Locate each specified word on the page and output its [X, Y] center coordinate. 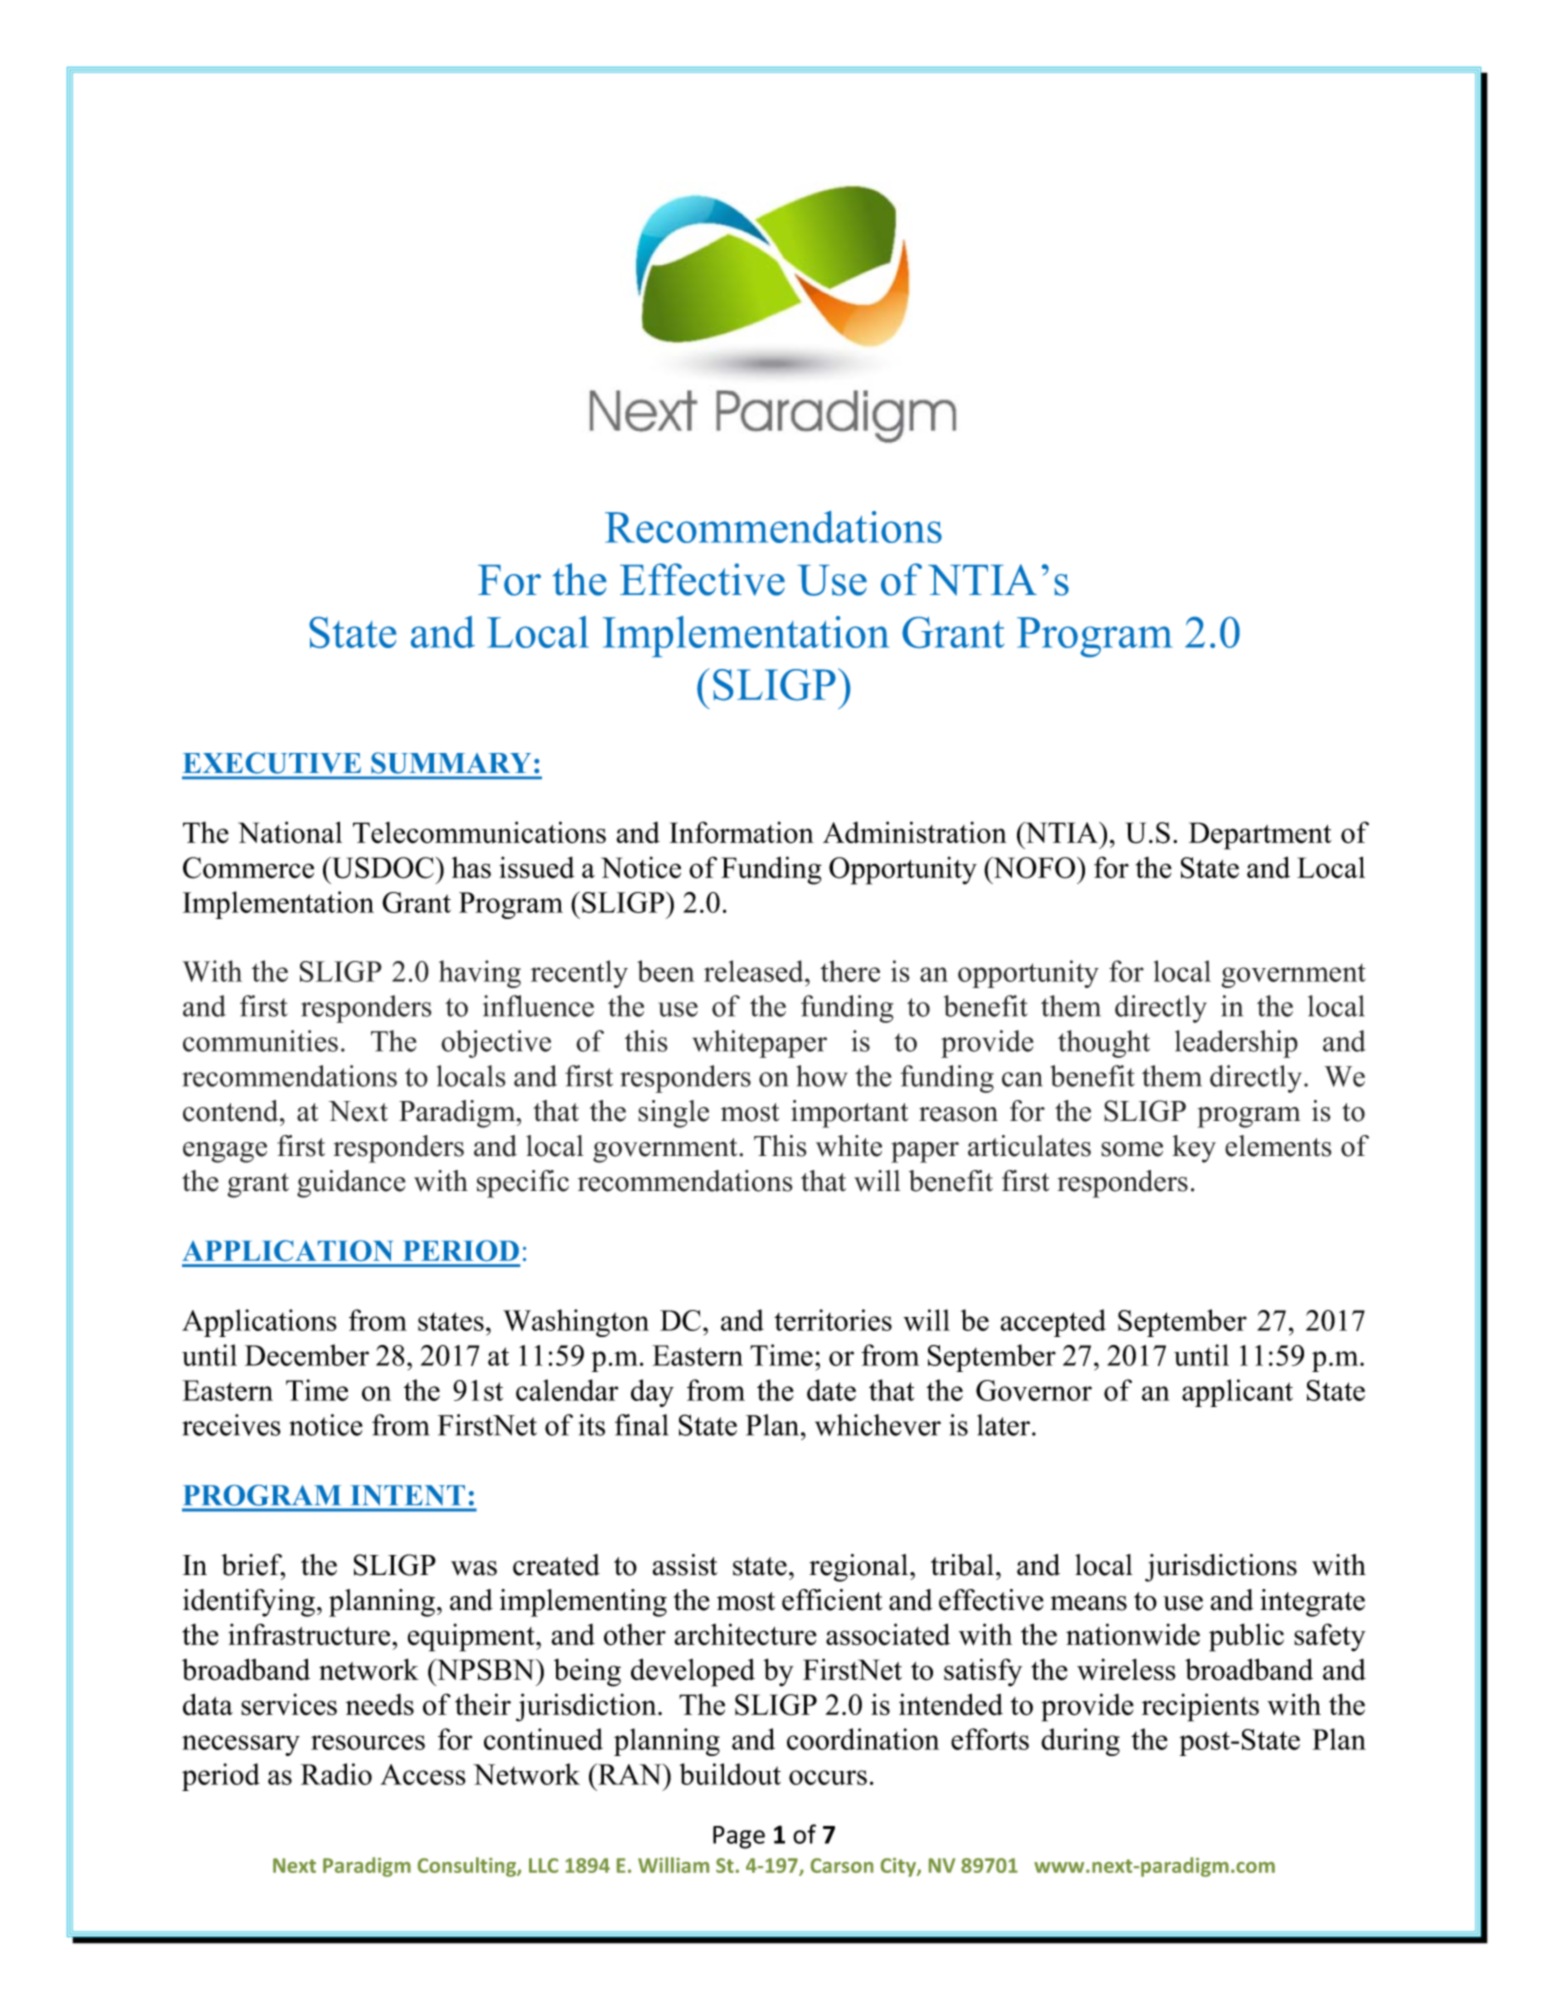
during [1080, 1742]
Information [741, 832]
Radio [336, 1774]
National [290, 832]
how [822, 1076]
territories [833, 1320]
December [307, 1355]
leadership [1236, 1044]
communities [260, 1041]
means [1089, 1603]
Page [739, 1837]
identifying [250, 1603]
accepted [1053, 1323]
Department [1260, 836]
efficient [832, 1600]
